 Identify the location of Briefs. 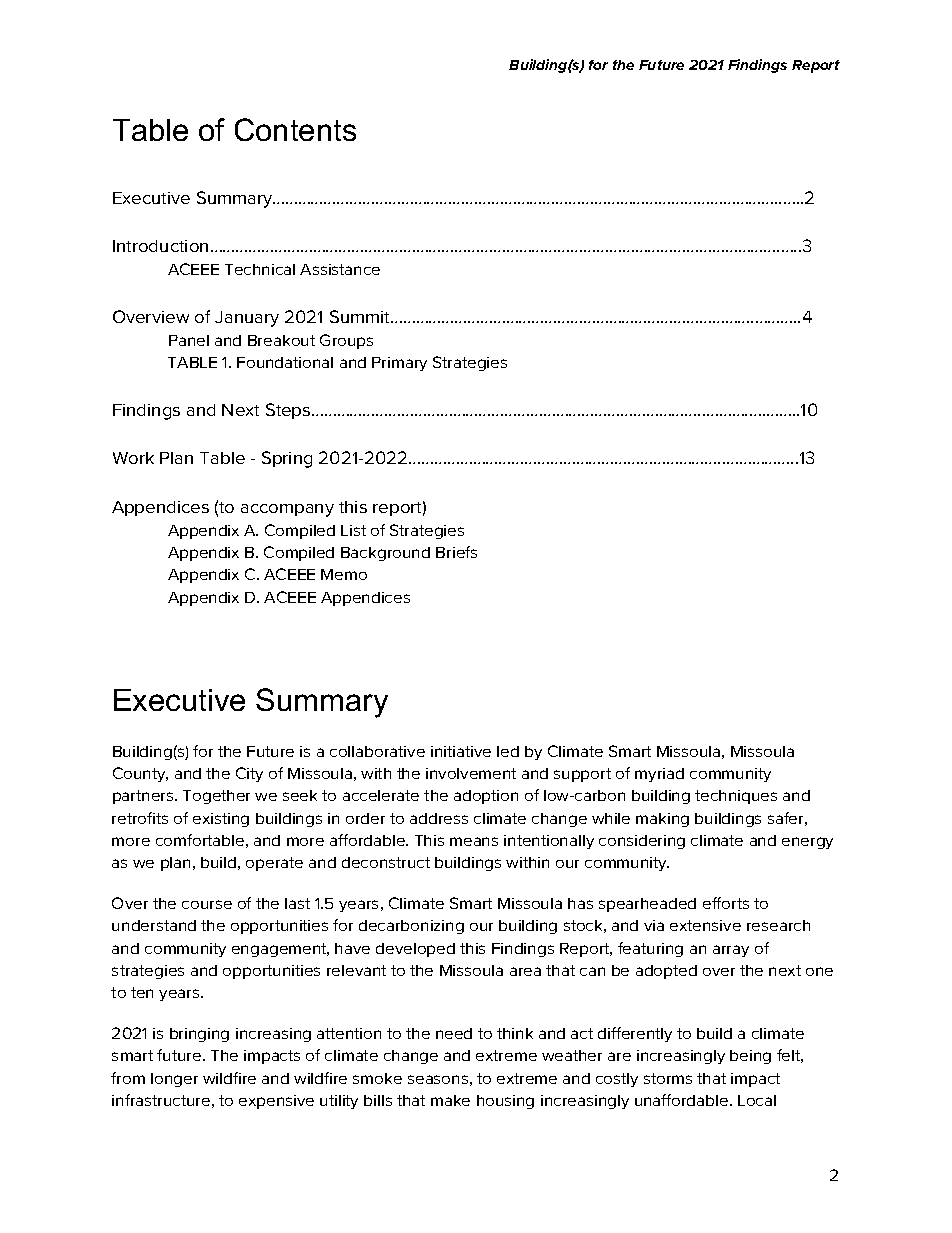
(456, 552).
